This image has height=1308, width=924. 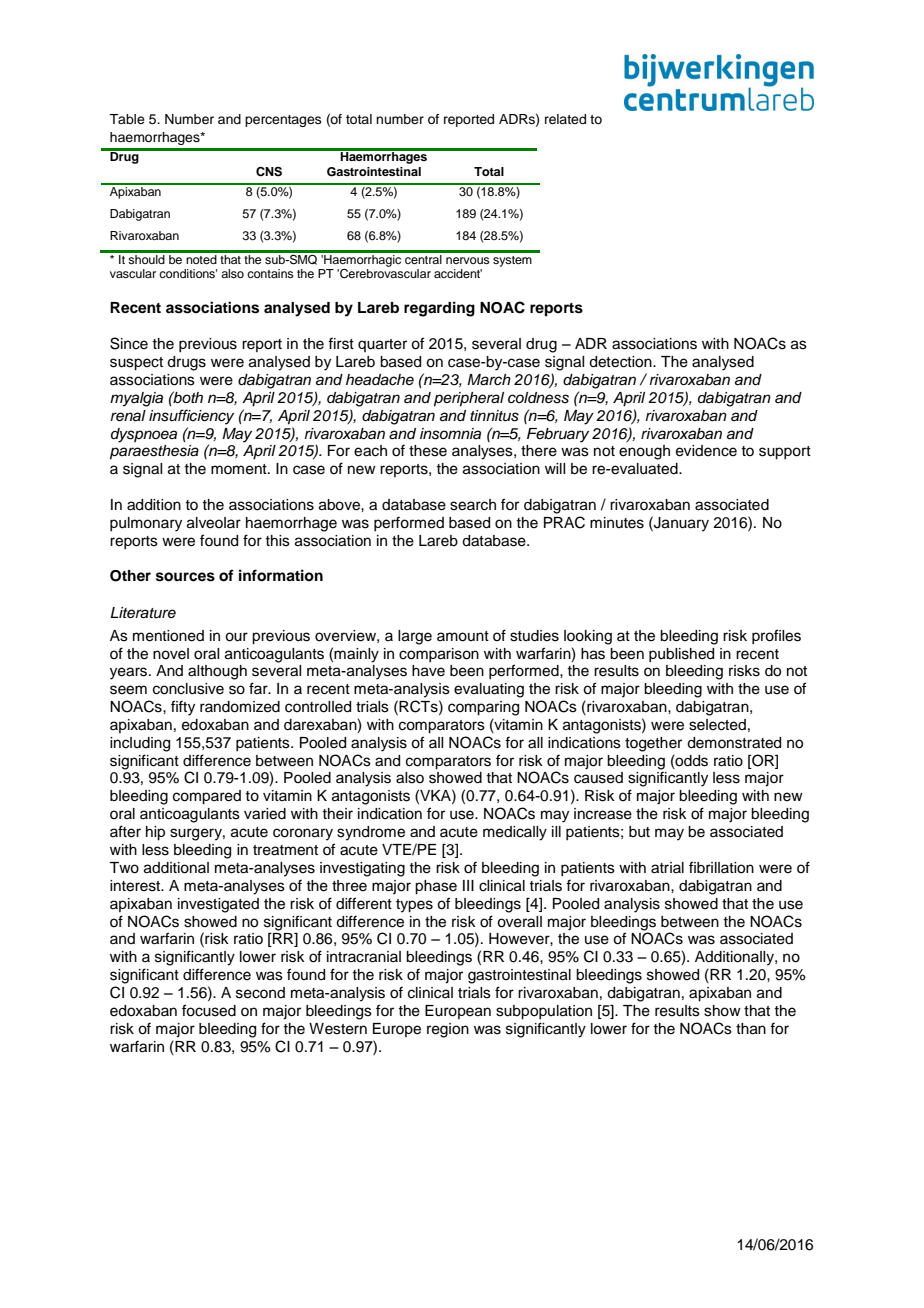 I want to click on compared, so click(x=207, y=797).
